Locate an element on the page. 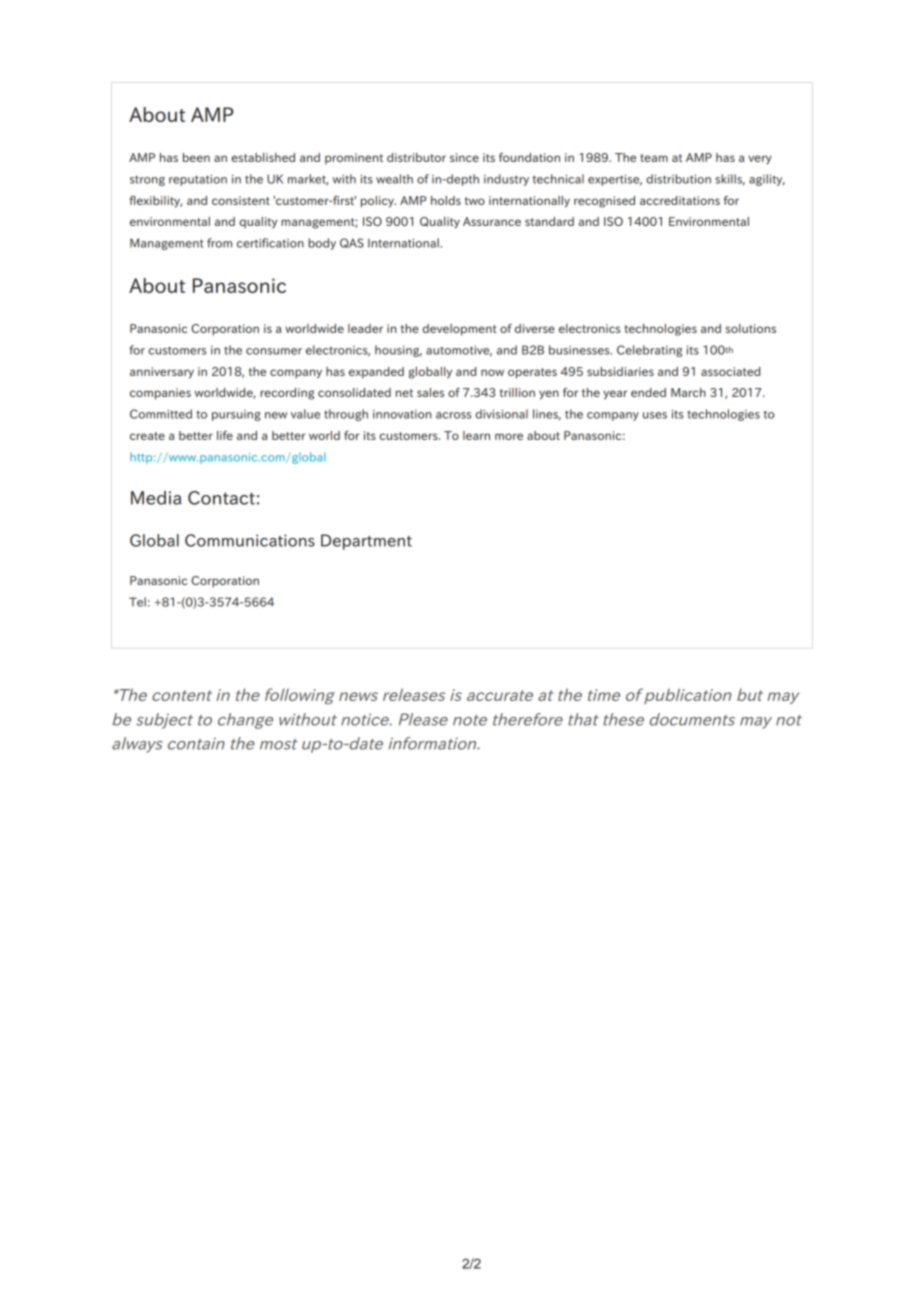 The image size is (924, 1308). anniversary is located at coordinates (162, 373).
